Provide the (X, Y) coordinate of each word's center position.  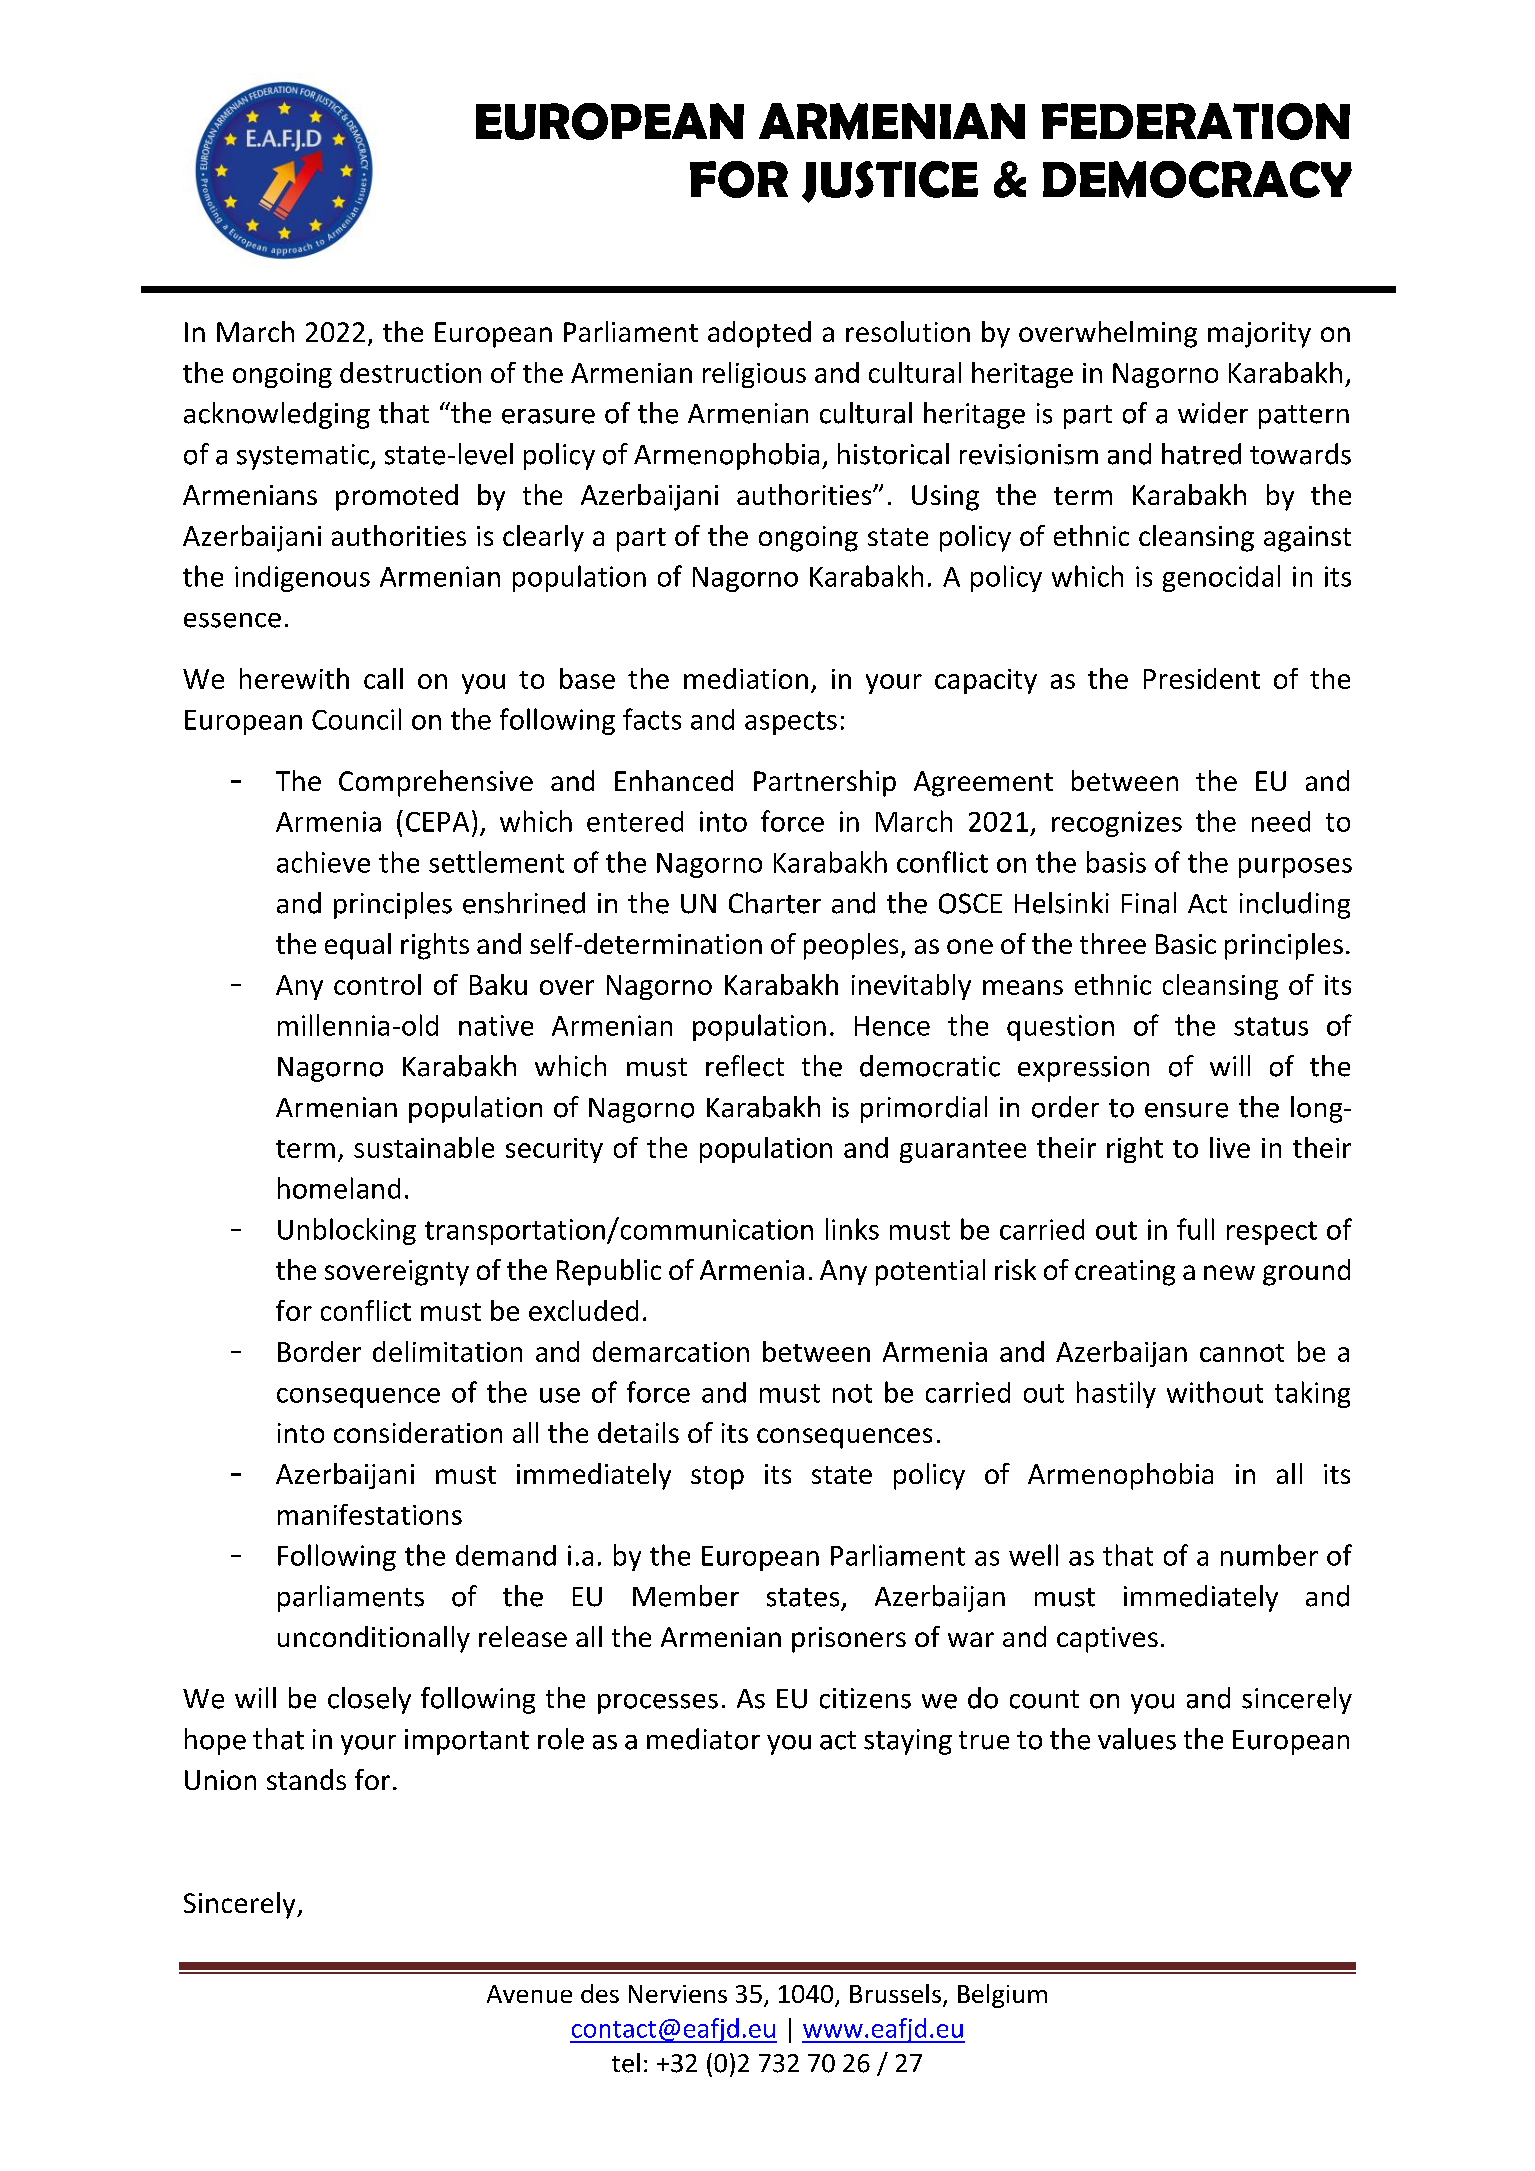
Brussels (895, 1993)
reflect (745, 1066)
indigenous (302, 579)
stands (306, 1779)
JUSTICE (890, 182)
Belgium (1002, 1996)
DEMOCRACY (1197, 179)
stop (717, 1478)
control (377, 984)
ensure (1186, 1110)
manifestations (370, 1514)
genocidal (1221, 578)
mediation (746, 678)
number (1269, 1555)
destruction (410, 372)
